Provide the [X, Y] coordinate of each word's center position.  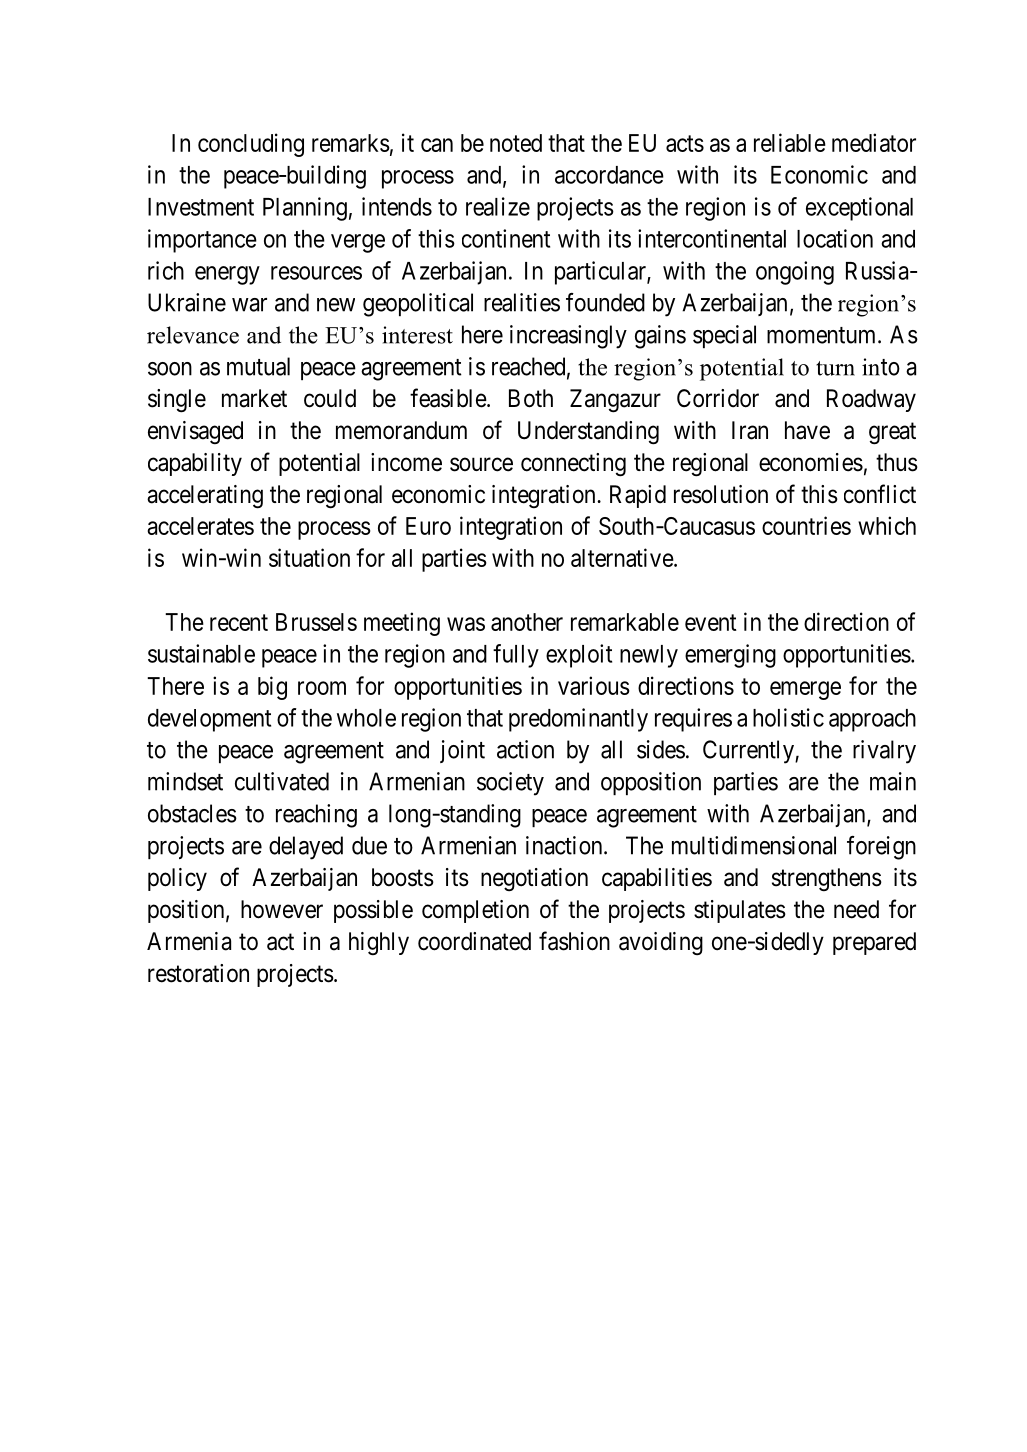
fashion [574, 941]
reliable [790, 142]
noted [516, 143]
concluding [251, 145]
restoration [198, 973]
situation [309, 557]
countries [806, 525]
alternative [622, 557]
